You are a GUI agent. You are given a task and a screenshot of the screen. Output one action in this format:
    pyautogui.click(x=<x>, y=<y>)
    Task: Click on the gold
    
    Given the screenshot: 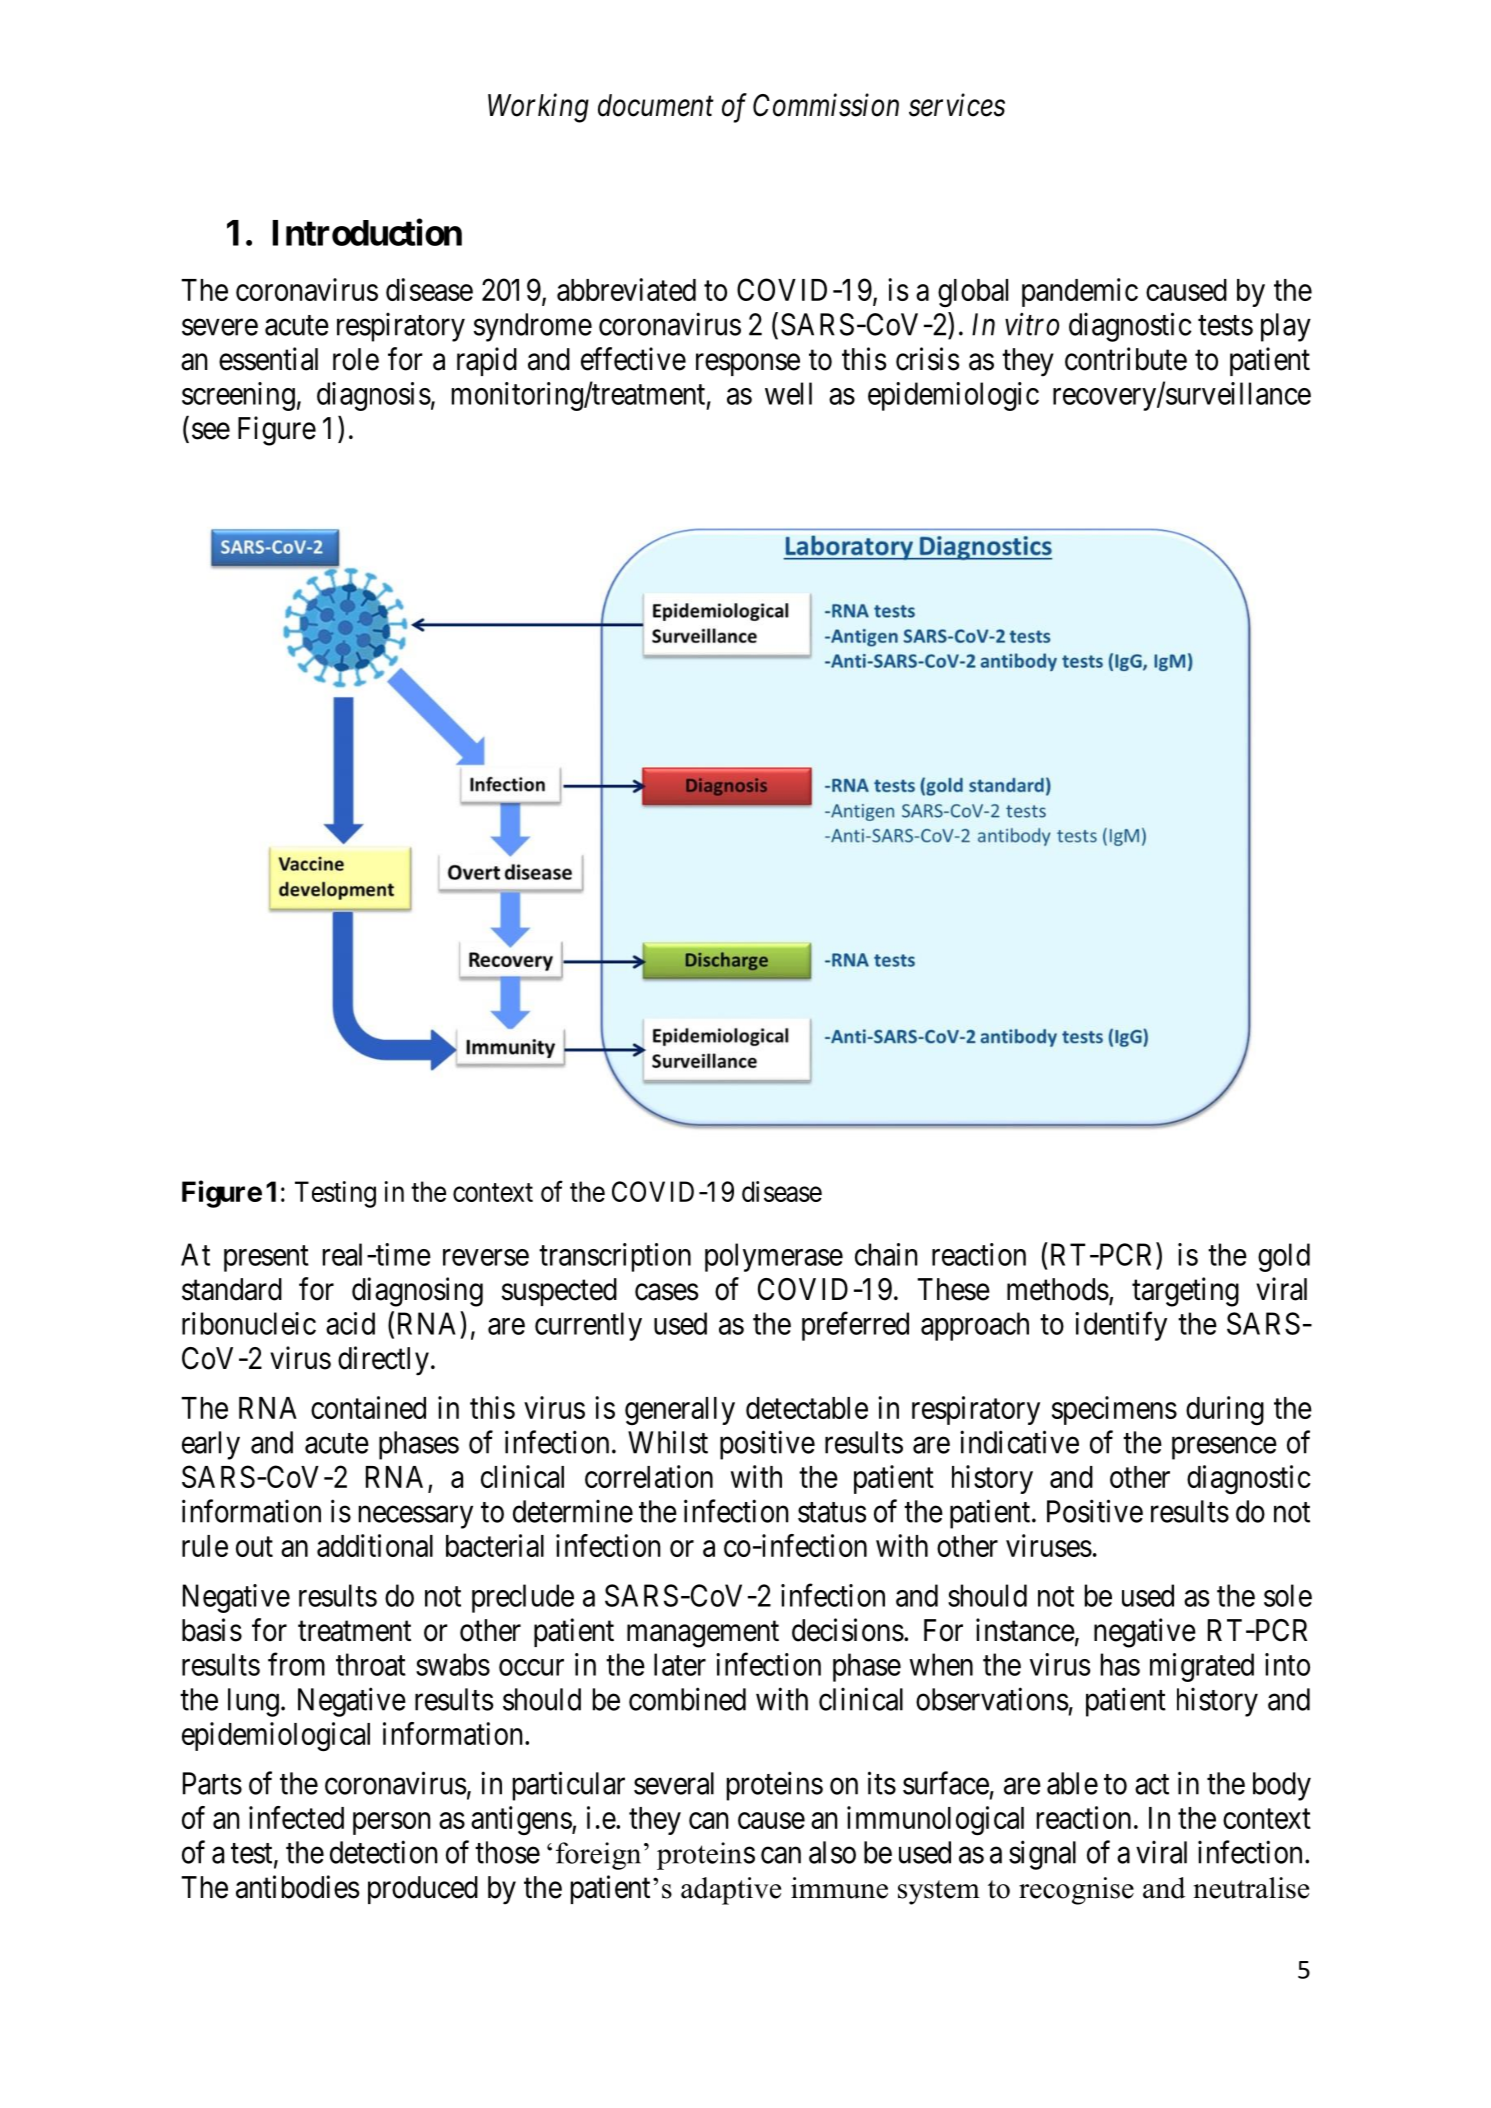 What is the action you would take?
    pyautogui.click(x=1284, y=1257)
